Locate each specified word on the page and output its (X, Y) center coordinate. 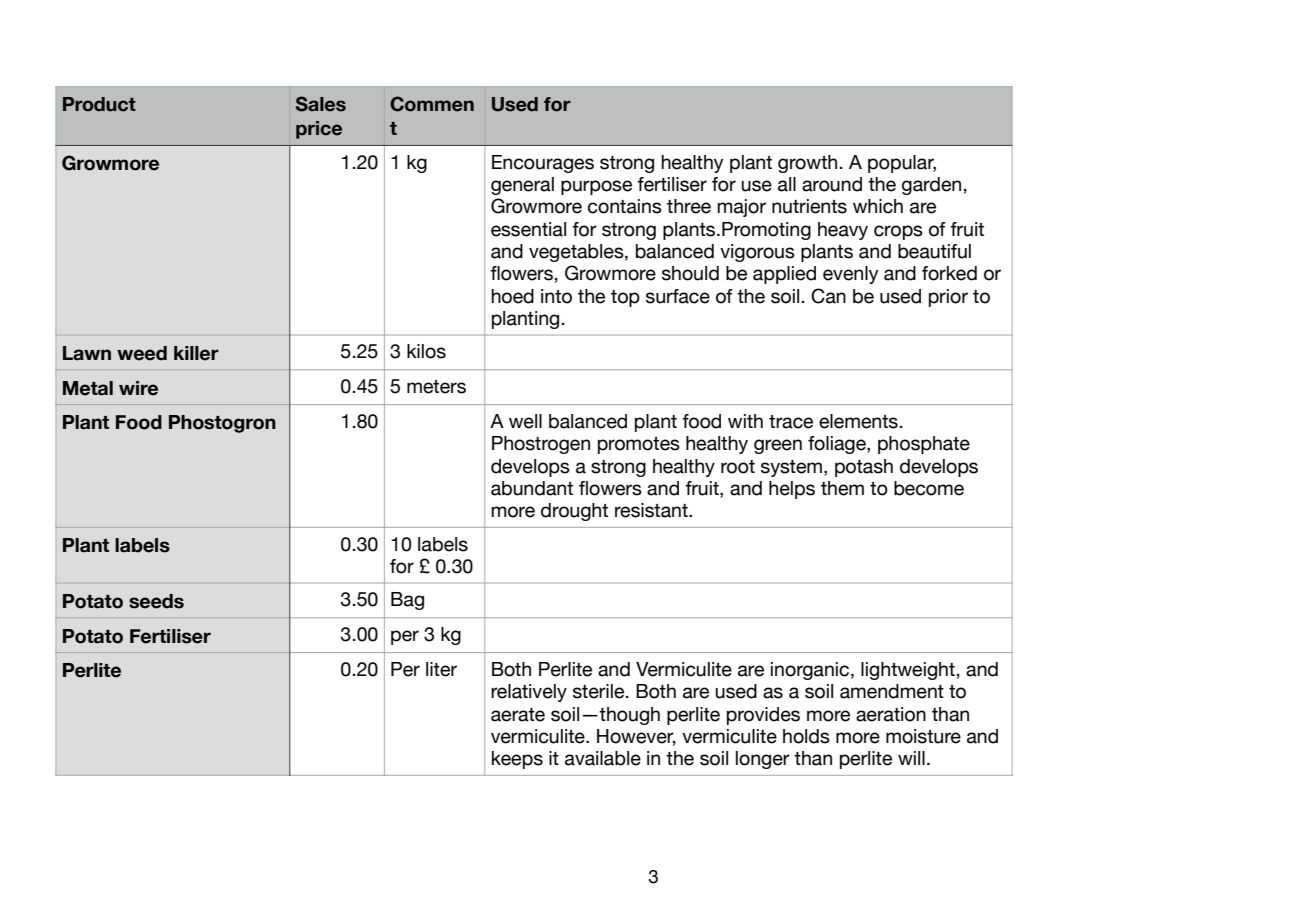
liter (441, 669)
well (525, 421)
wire (138, 388)
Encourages (543, 164)
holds (806, 736)
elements (858, 421)
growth (807, 164)
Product (99, 104)
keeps (517, 760)
